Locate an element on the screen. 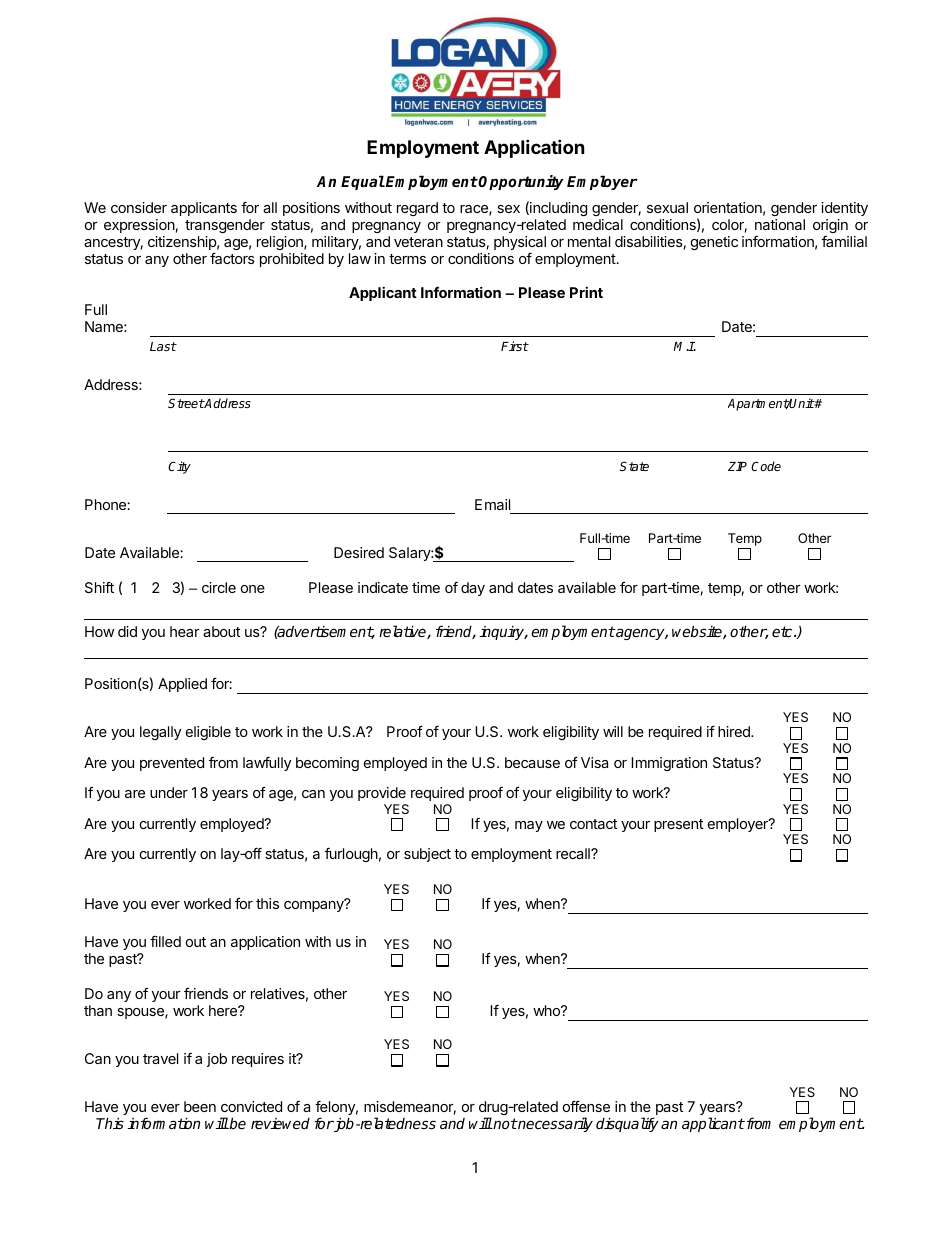 The width and height of the screenshot is (952, 1233). subject is located at coordinates (427, 855).
